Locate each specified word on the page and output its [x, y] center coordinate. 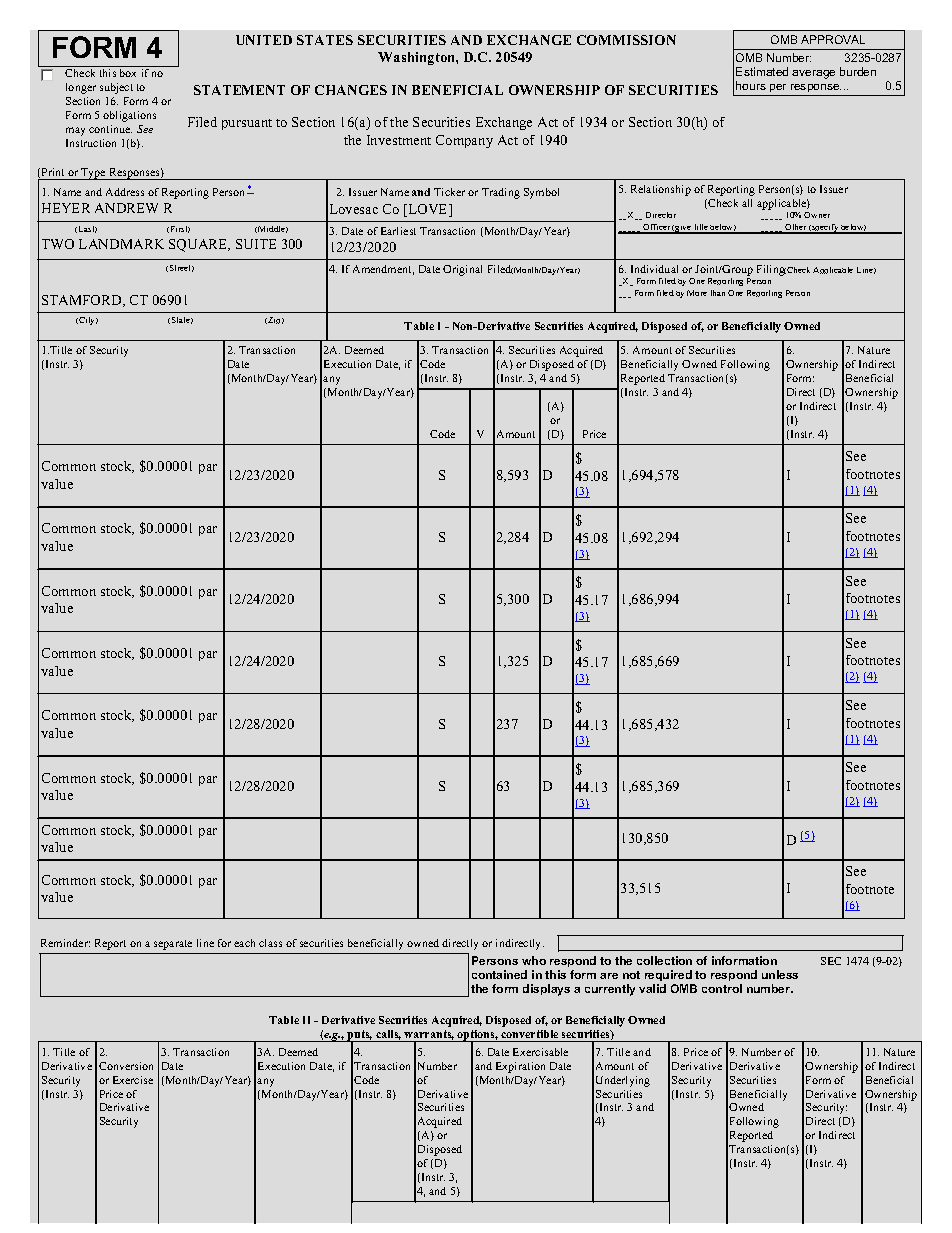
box [128, 73]
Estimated [762, 71]
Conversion [126, 1066]
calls [388, 1035]
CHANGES [351, 90]
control [722, 988]
